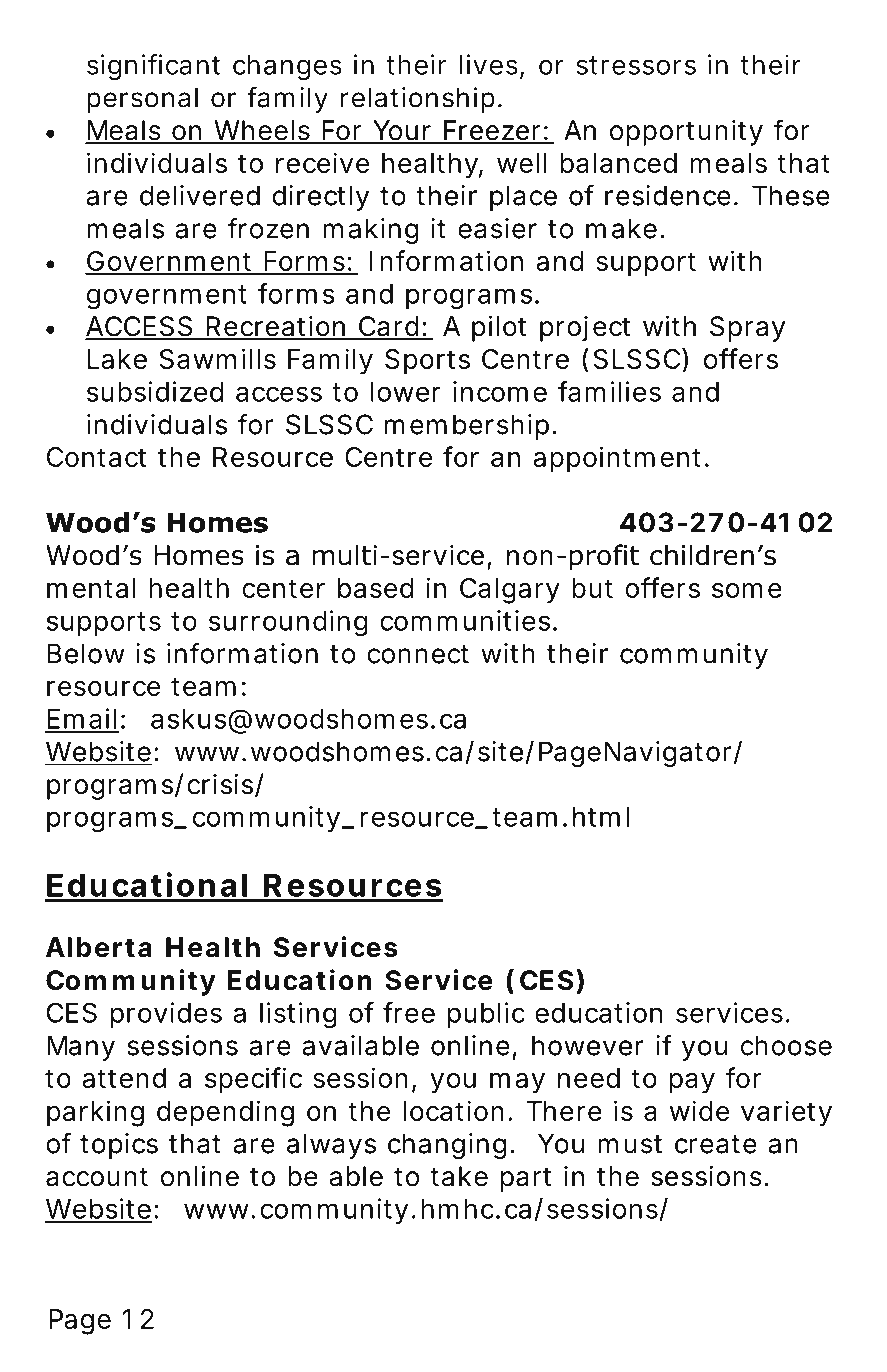 The width and height of the screenshot is (887, 1372). What do you see at coordinates (465, 620) in the screenshot?
I see `communities` at bounding box center [465, 620].
